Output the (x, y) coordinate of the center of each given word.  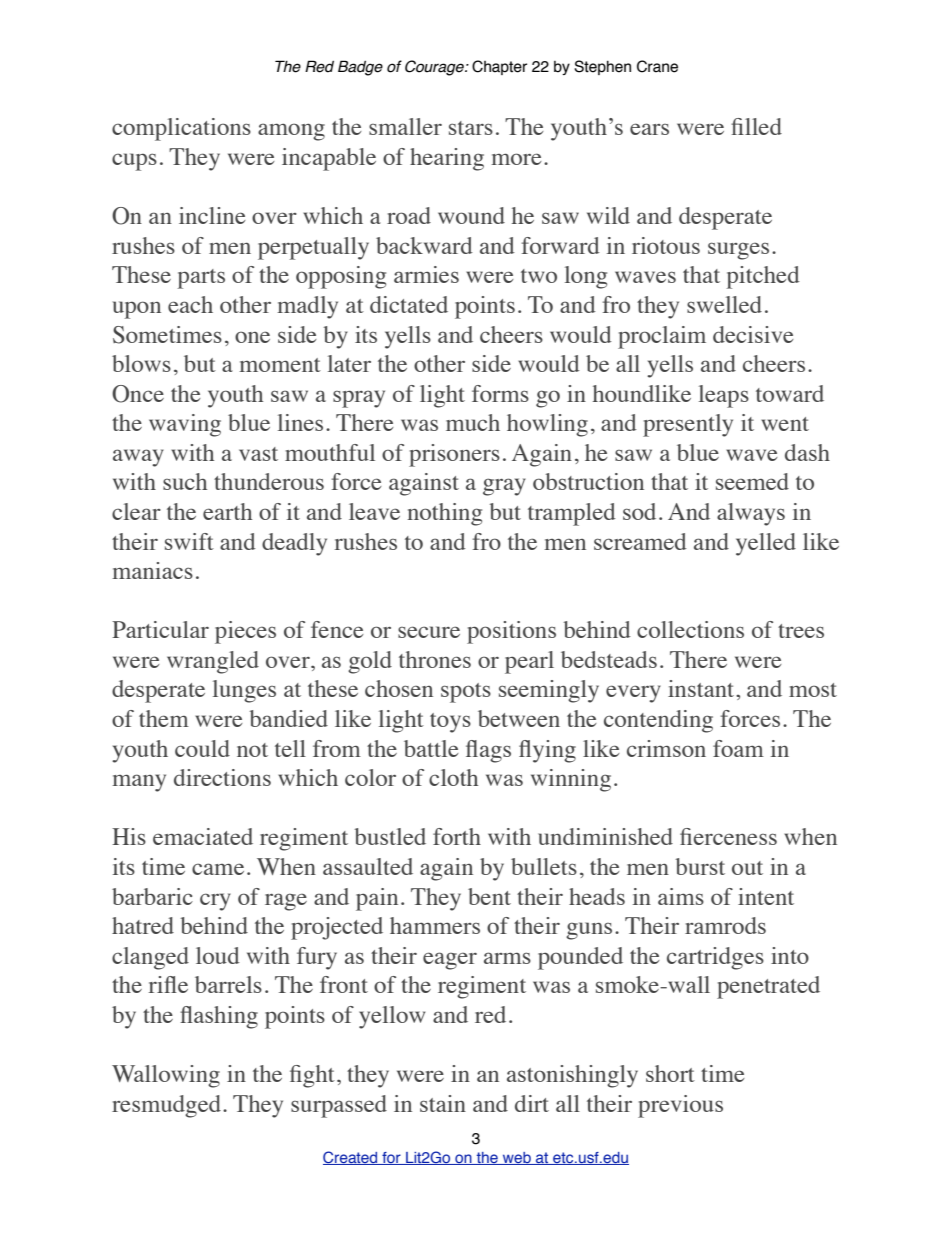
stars (471, 128)
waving (185, 425)
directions (222, 777)
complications (181, 129)
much (473, 422)
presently (688, 425)
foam (738, 748)
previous (680, 1106)
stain (443, 1103)
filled (756, 126)
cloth (453, 777)
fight (312, 1076)
